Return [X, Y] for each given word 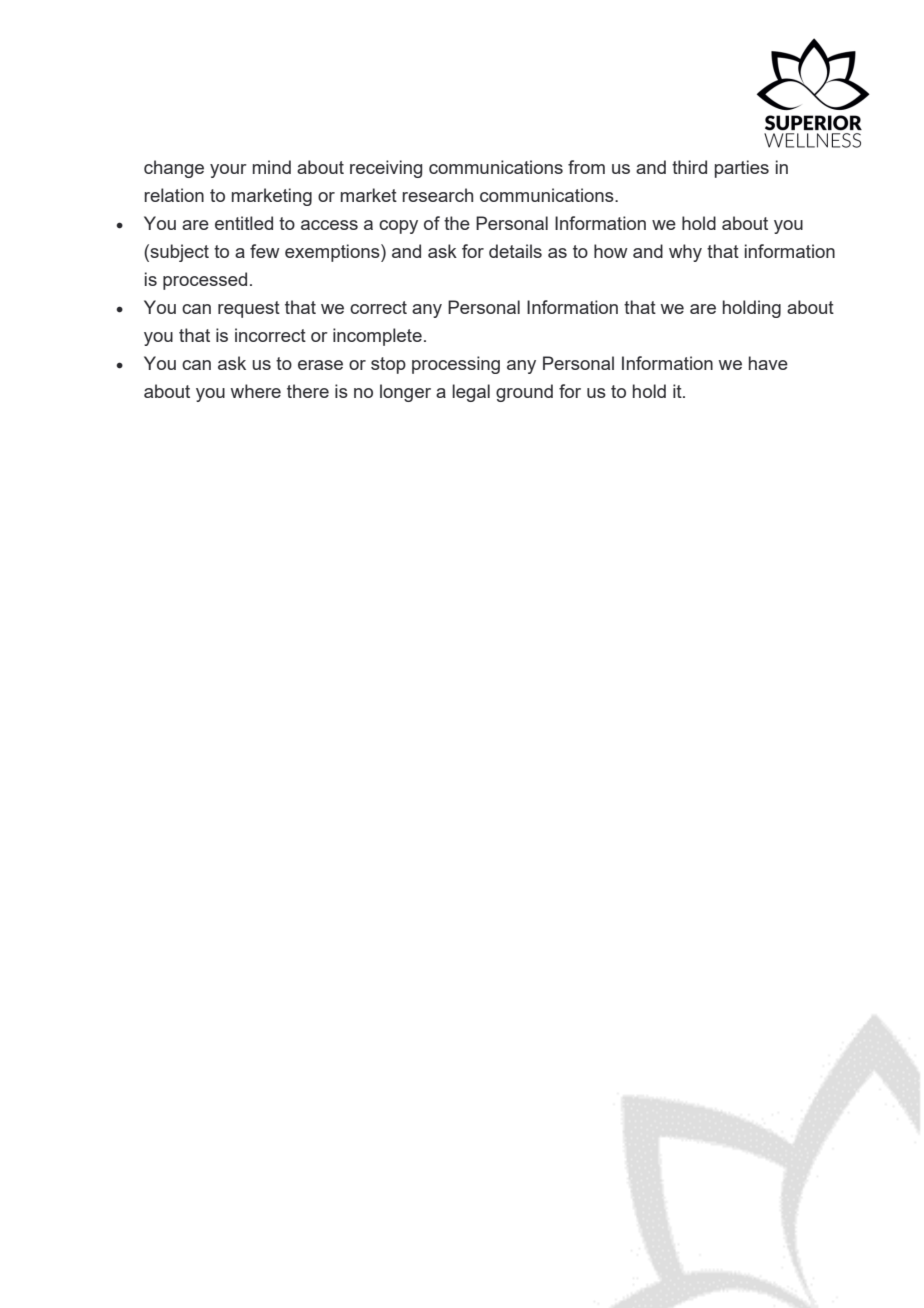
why [685, 253]
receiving [386, 169]
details [515, 251]
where [256, 391]
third [689, 167]
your [228, 171]
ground [524, 393]
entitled [244, 223]
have [768, 363]
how [611, 251]
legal [471, 393]
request [249, 309]
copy [398, 227]
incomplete [377, 337]
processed [205, 281]
